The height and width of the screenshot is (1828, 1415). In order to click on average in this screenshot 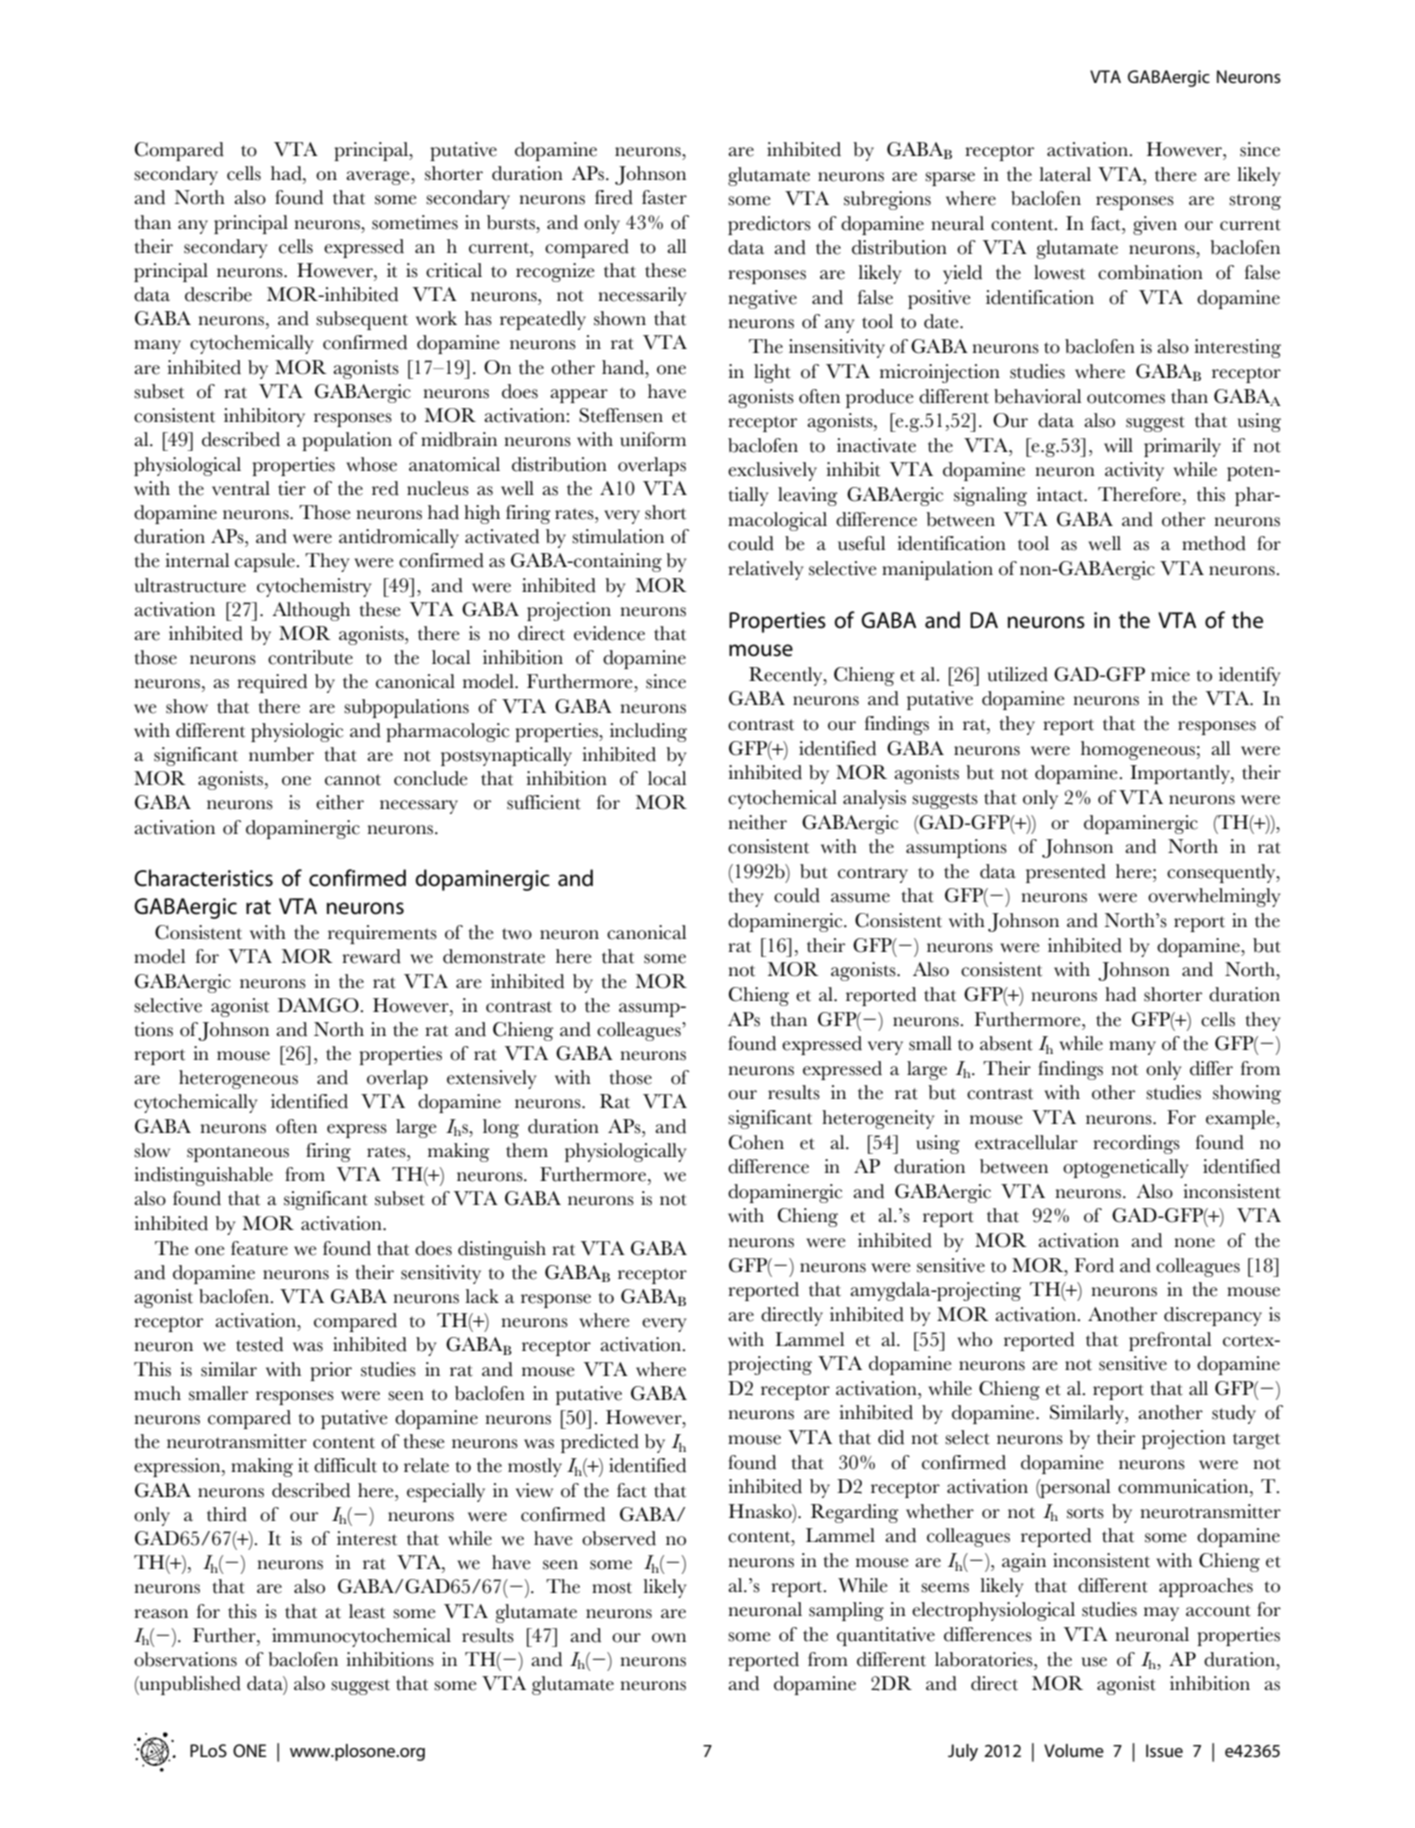, I will do `click(379, 178)`.
